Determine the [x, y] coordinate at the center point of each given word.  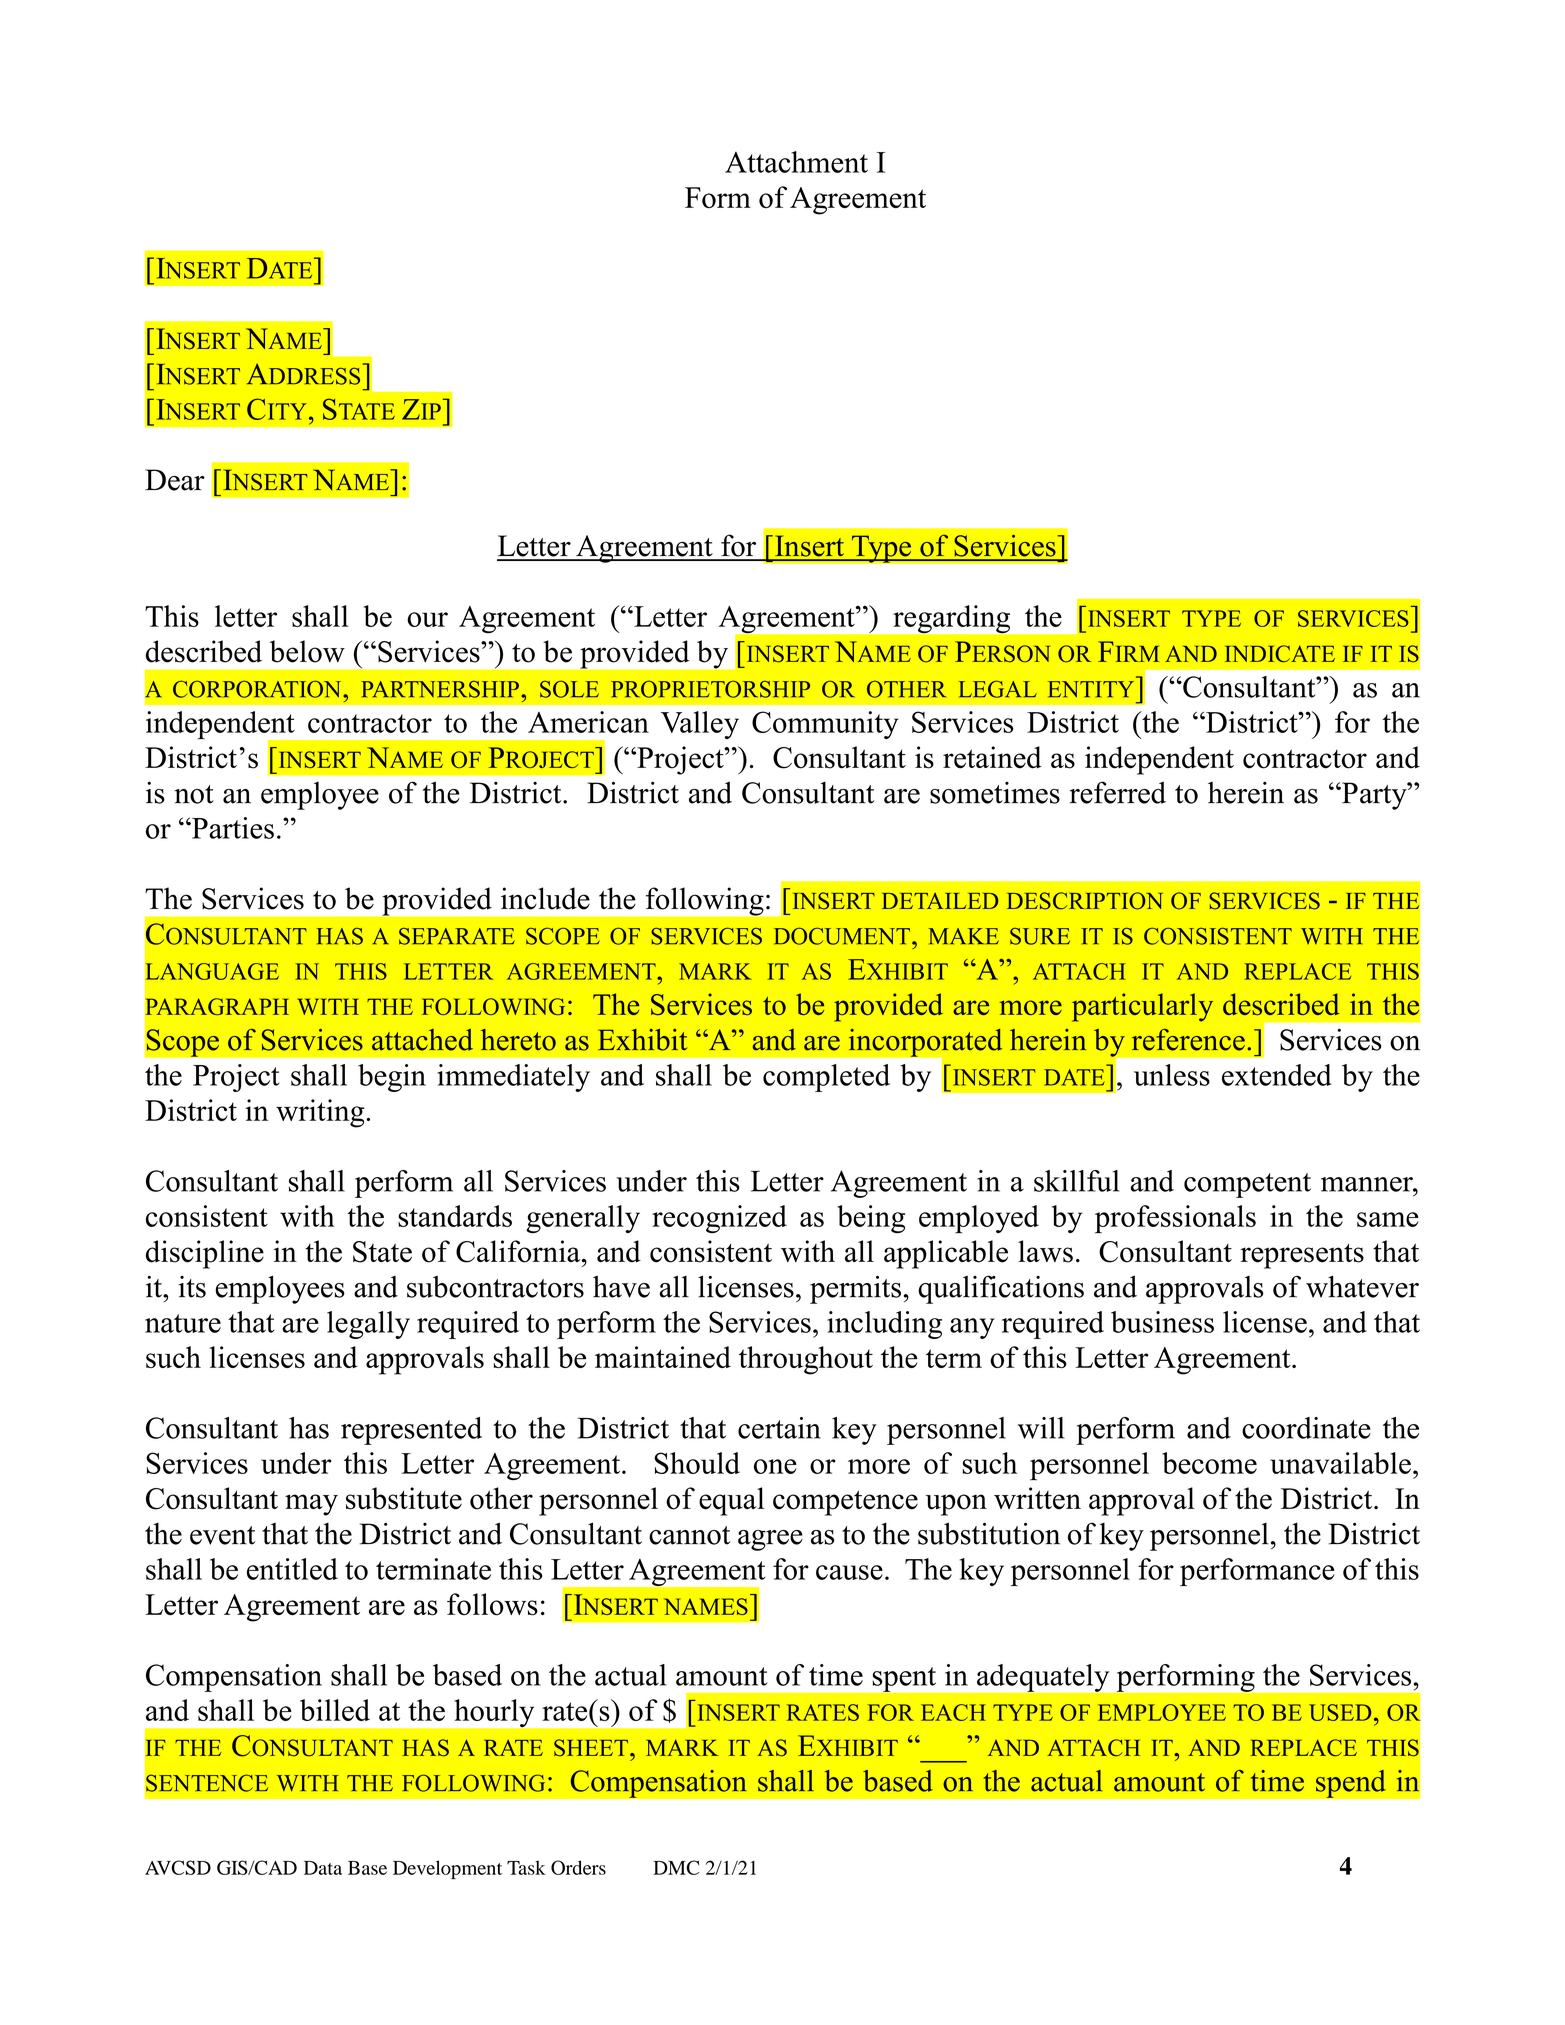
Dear [175, 480]
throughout [806, 1360]
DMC [676, 1867]
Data [323, 1868]
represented [411, 1431]
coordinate [1306, 1428]
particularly [1142, 1007]
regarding [952, 619]
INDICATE [1280, 653]
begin [392, 1078]
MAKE [963, 936]
